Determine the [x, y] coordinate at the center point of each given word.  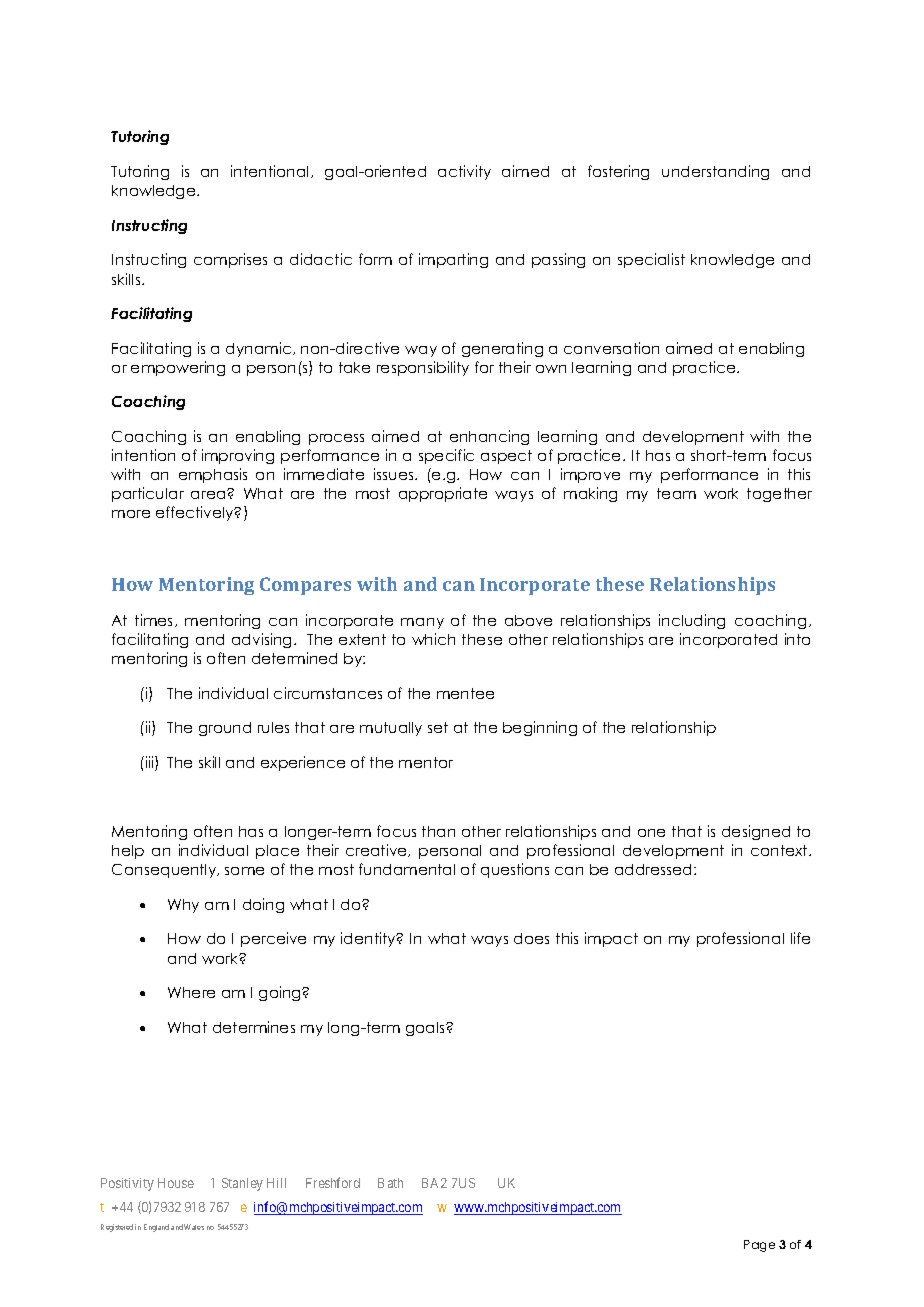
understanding [715, 172]
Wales [194, 1227]
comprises [230, 260]
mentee [465, 693]
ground [225, 729]
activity [464, 172]
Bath [390, 1183]
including [692, 621]
